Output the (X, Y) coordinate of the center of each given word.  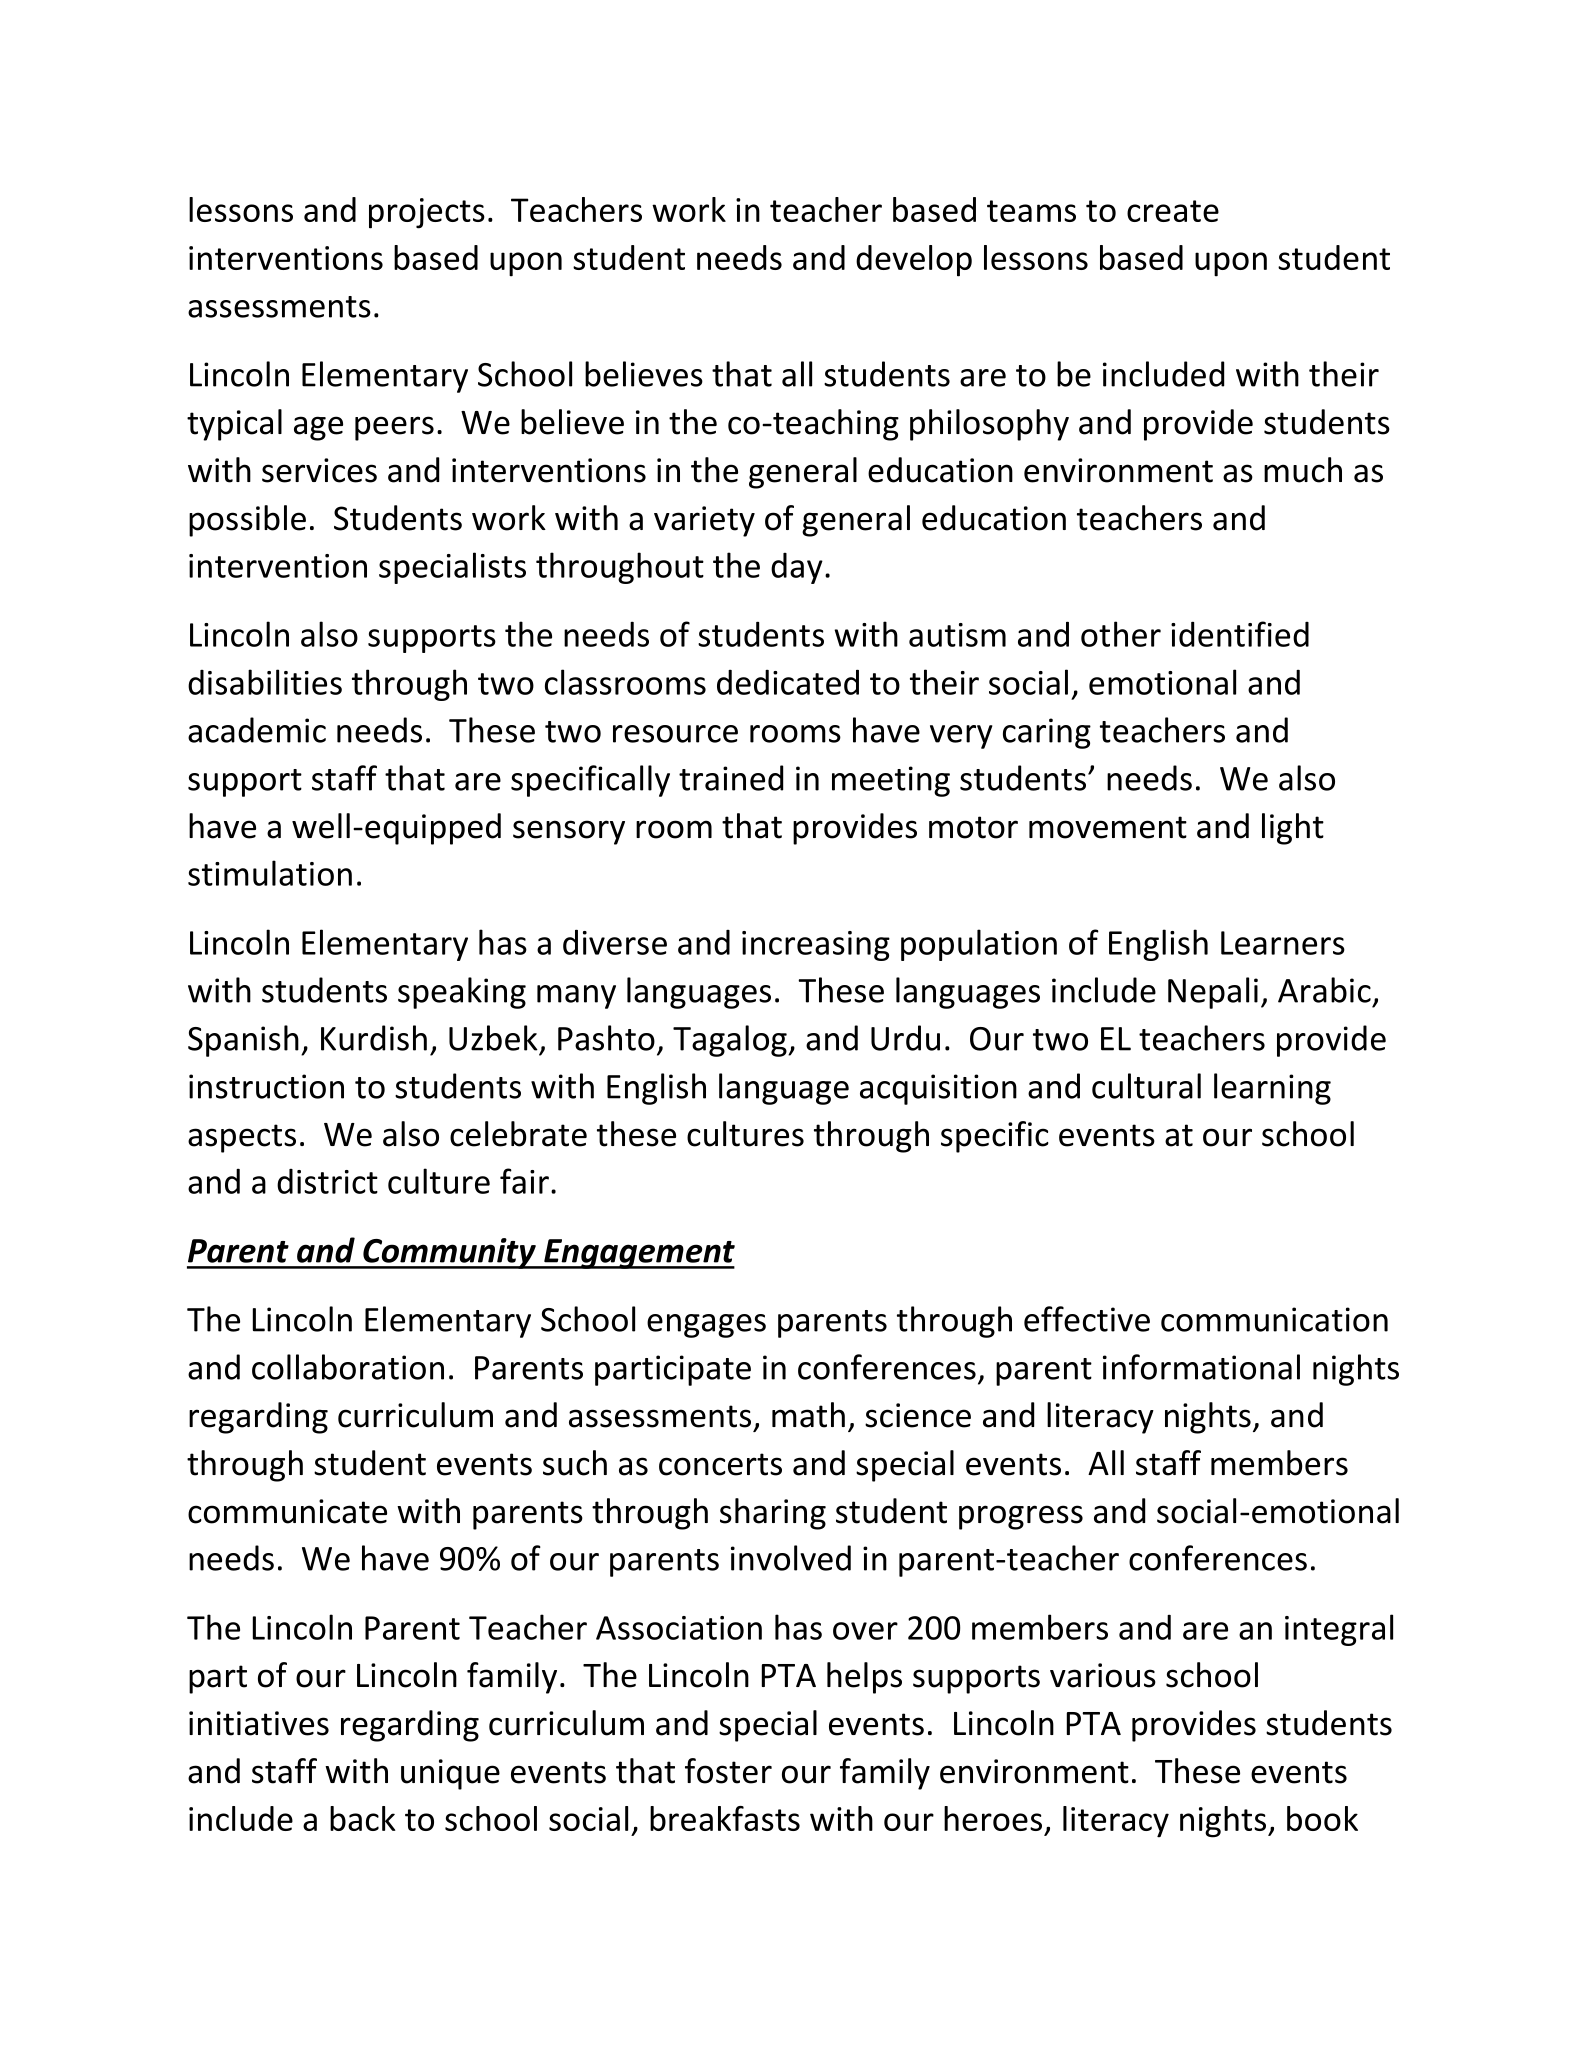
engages (706, 1326)
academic (257, 730)
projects (427, 213)
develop (914, 261)
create (1173, 211)
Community (449, 1253)
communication (1274, 1319)
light (1293, 829)
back (363, 1818)
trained (731, 778)
